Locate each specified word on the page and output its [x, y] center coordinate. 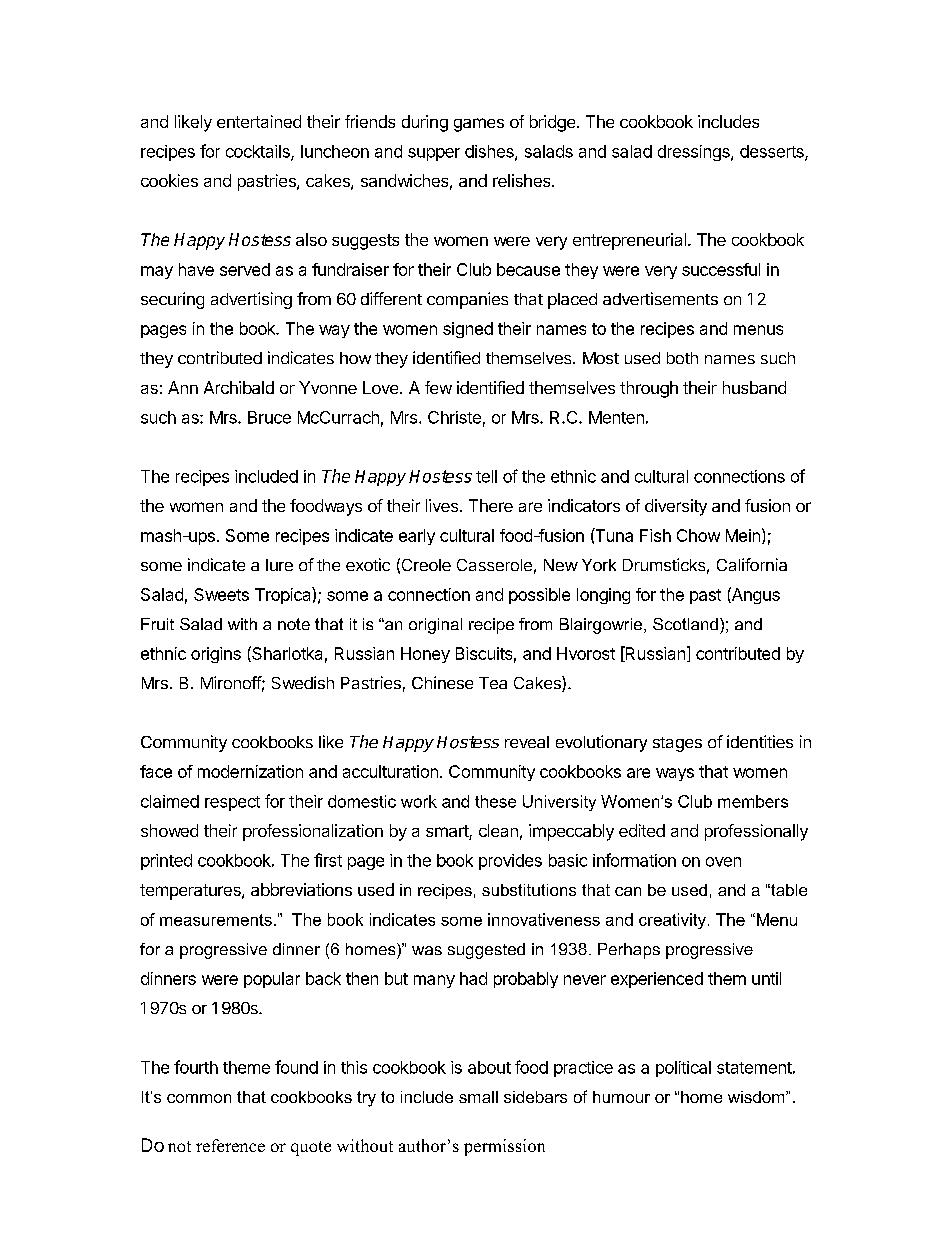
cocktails [259, 152]
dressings [695, 153]
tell [486, 476]
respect [232, 803]
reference [230, 1145]
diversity [676, 507]
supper [434, 154]
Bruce [269, 417]
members [753, 801]
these [495, 801]
